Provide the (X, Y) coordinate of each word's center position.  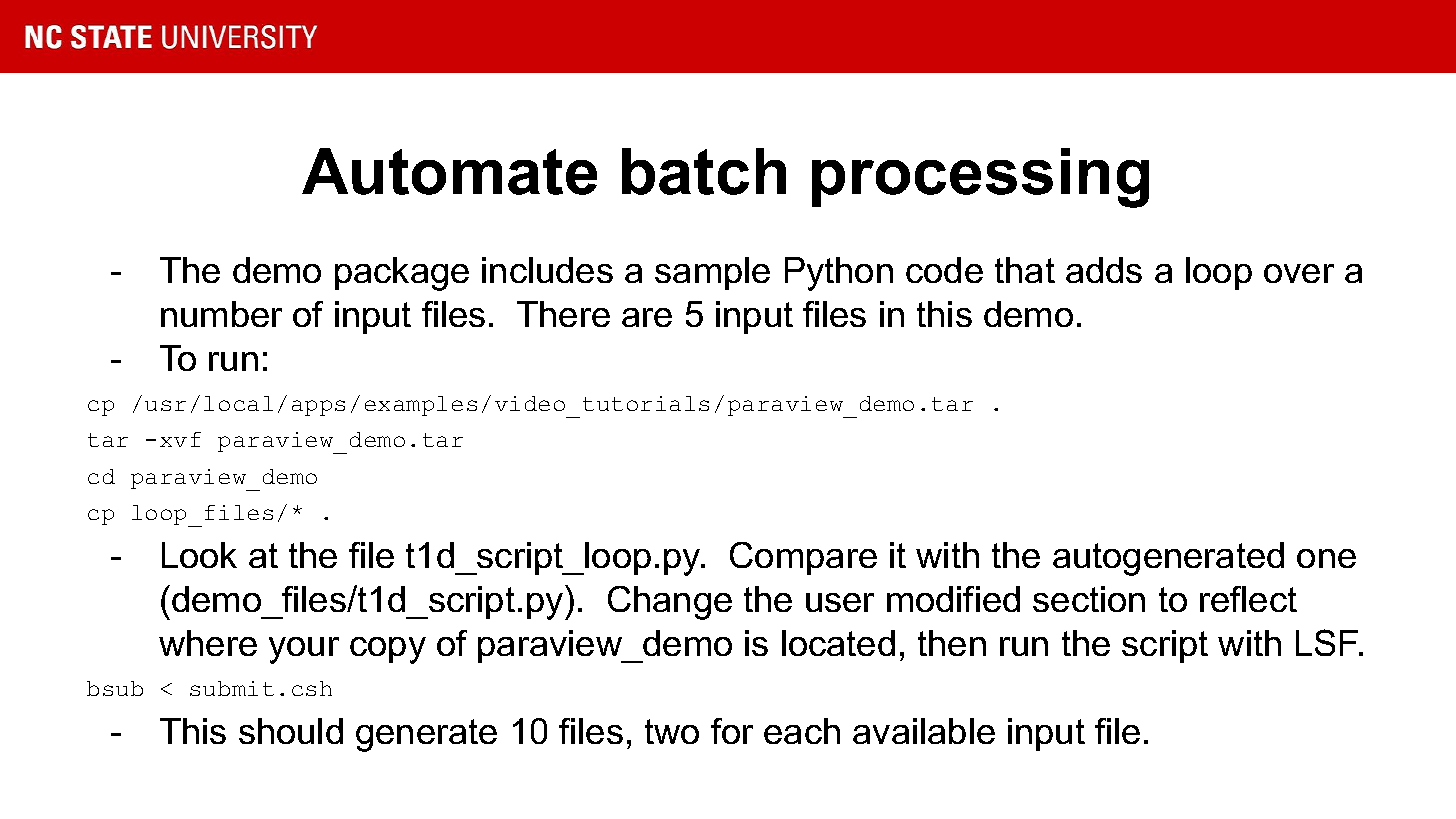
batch (704, 171)
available (924, 731)
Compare (803, 558)
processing (980, 178)
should (291, 731)
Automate (449, 171)
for (732, 731)
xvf (180, 439)
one (1326, 558)
